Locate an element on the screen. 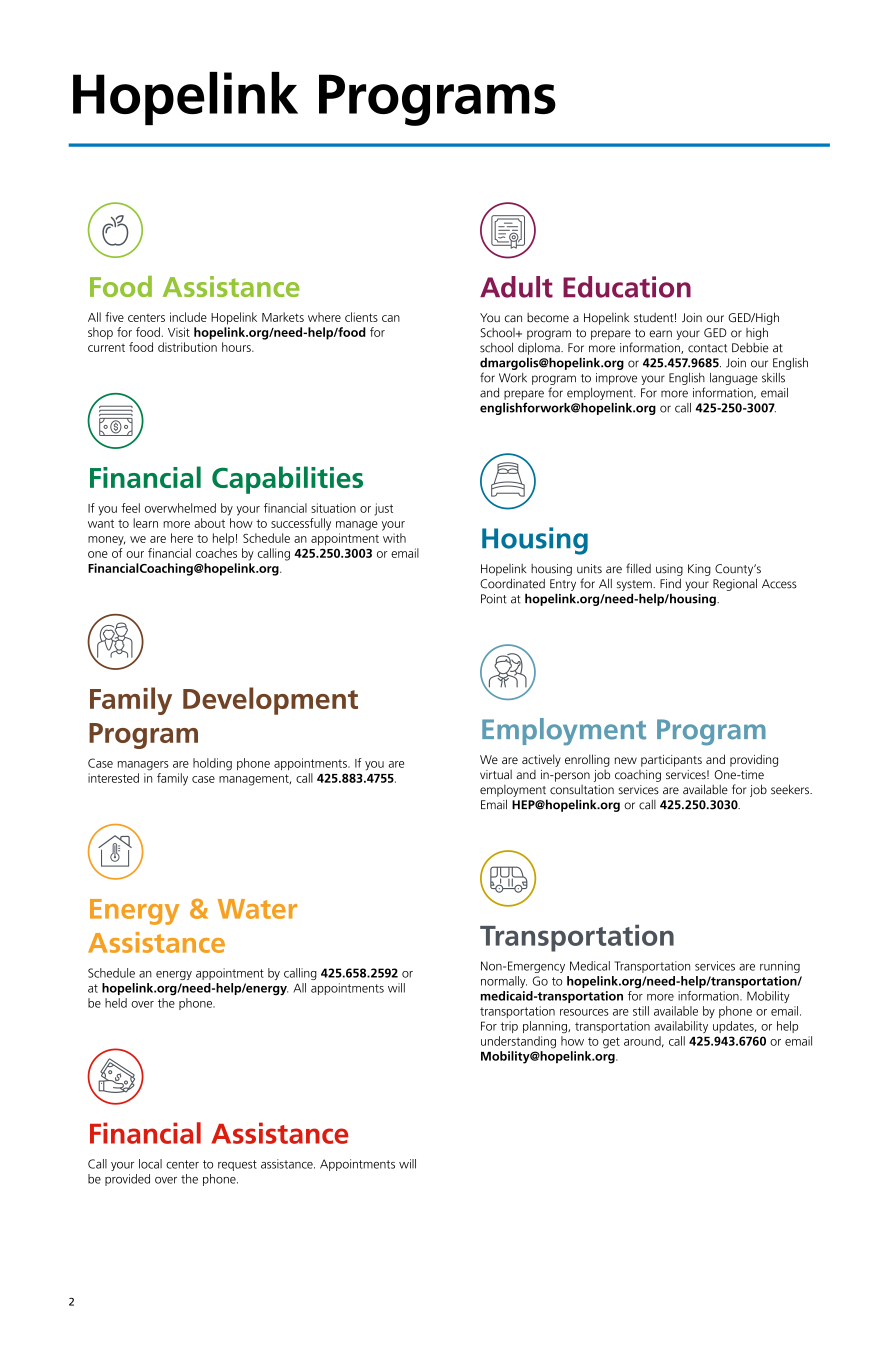 The image size is (892, 1372). contact is located at coordinates (707, 348).
